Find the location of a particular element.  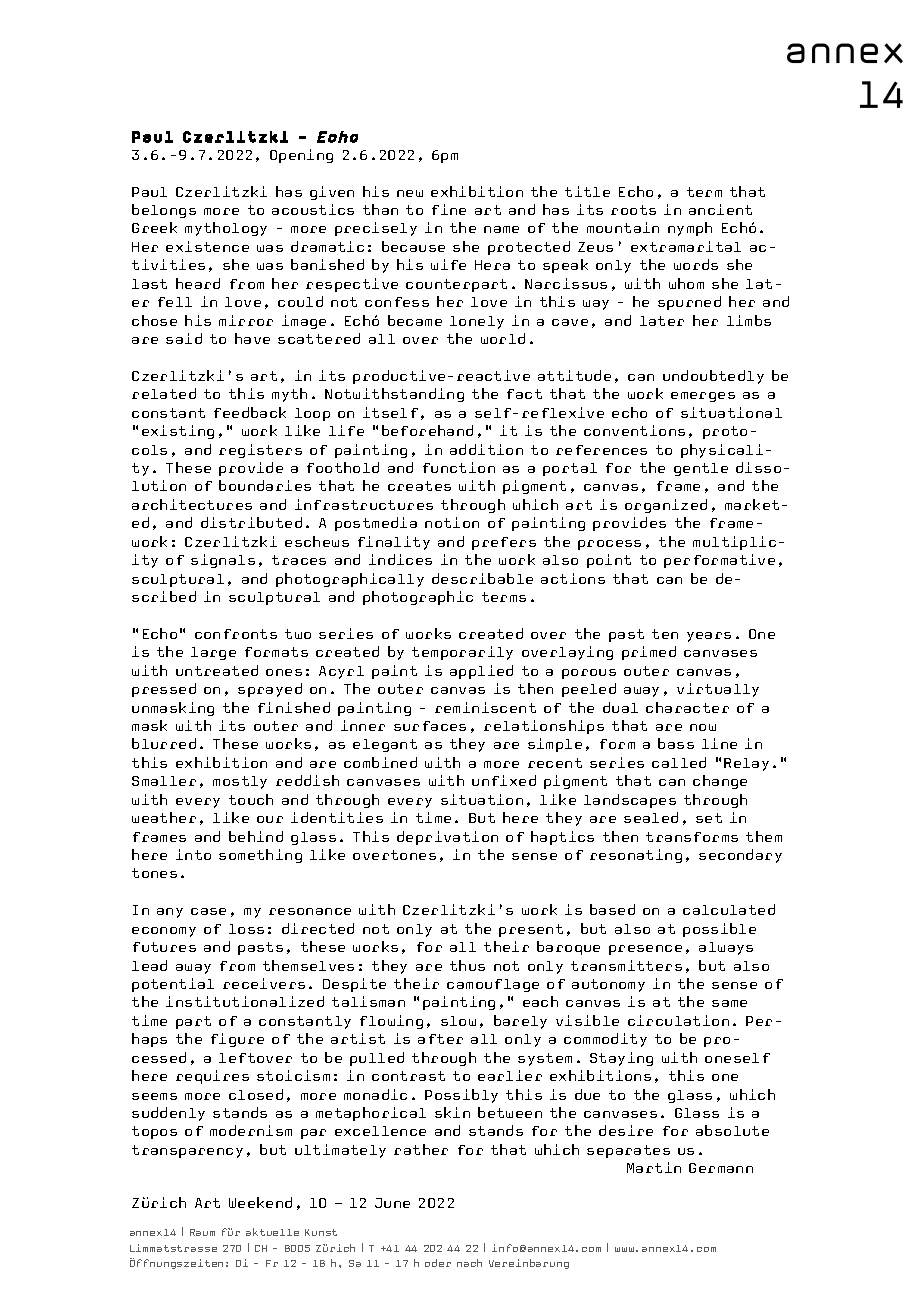

surfaces is located at coordinates (430, 726).
